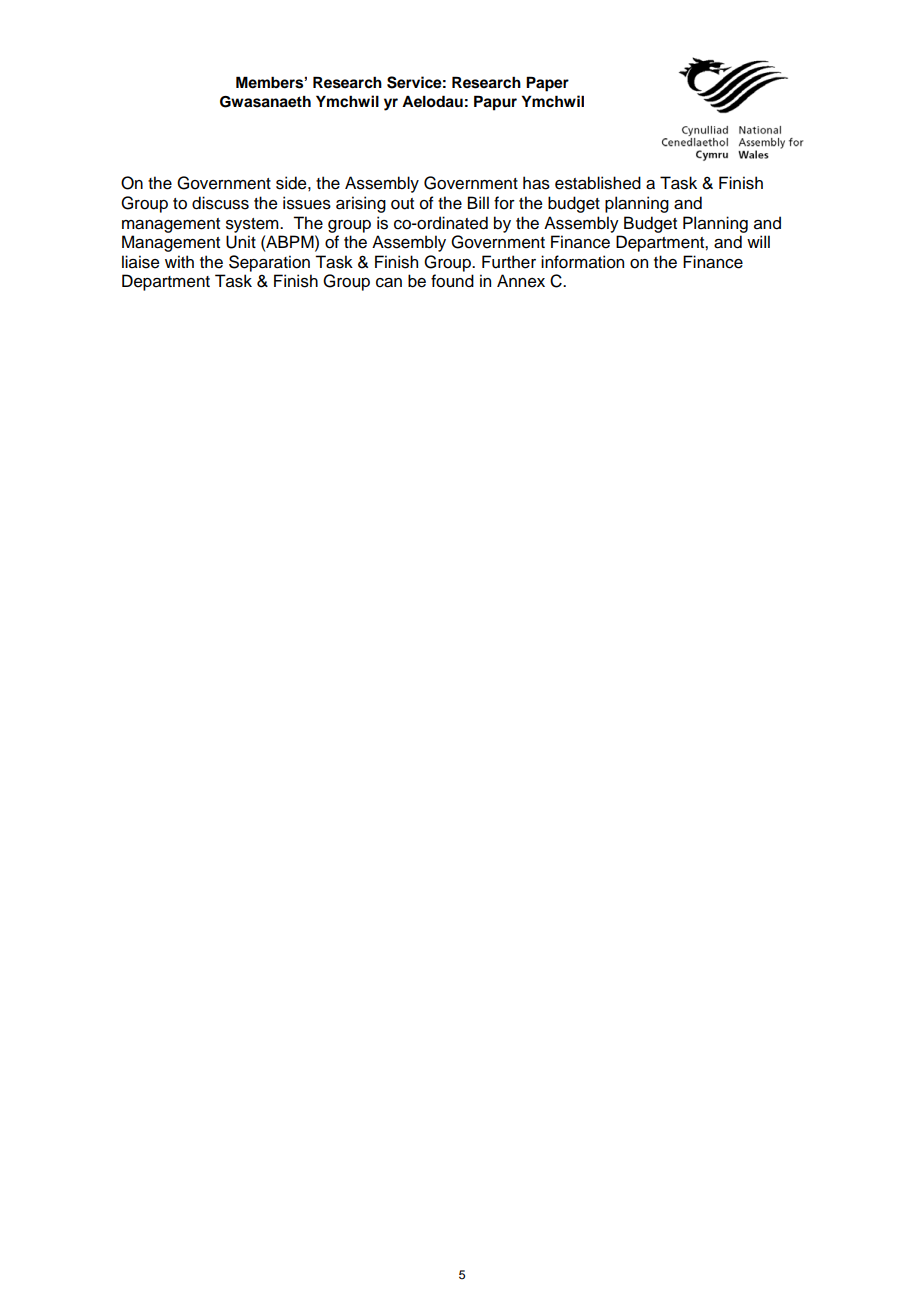 Image resolution: width=924 pixels, height=1308 pixels. I want to click on Bill, so click(478, 202).
